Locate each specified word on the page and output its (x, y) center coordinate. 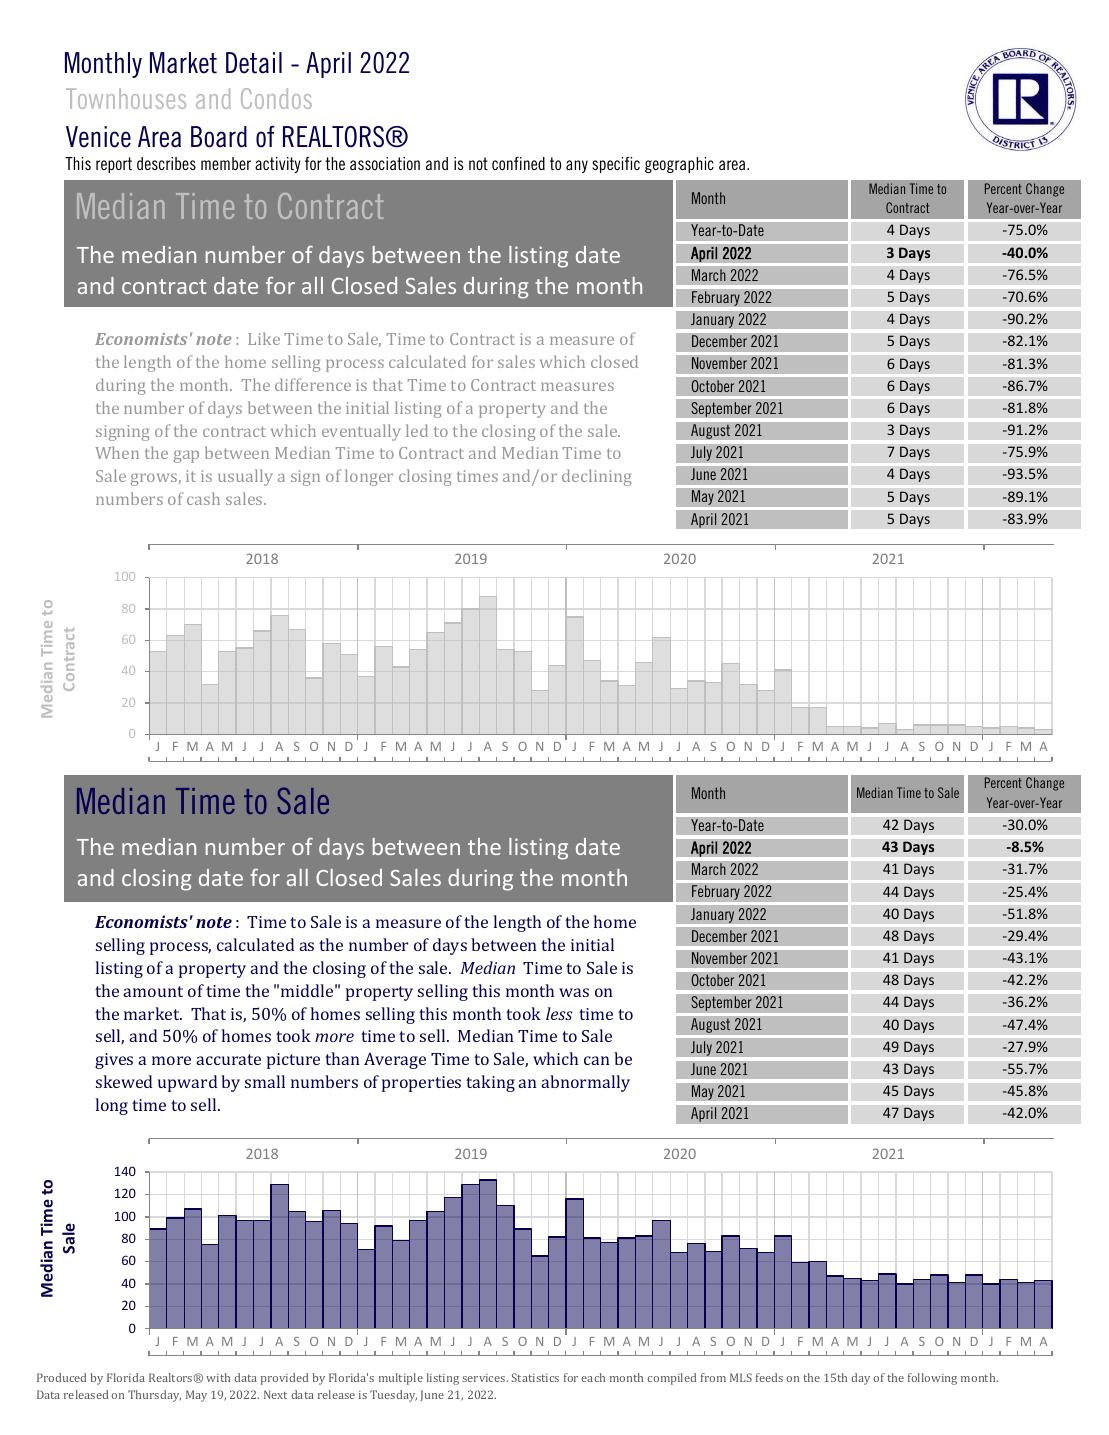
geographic (679, 165)
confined (518, 163)
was (574, 992)
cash (203, 498)
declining (596, 477)
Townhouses (126, 98)
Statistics (535, 1377)
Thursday (154, 1396)
